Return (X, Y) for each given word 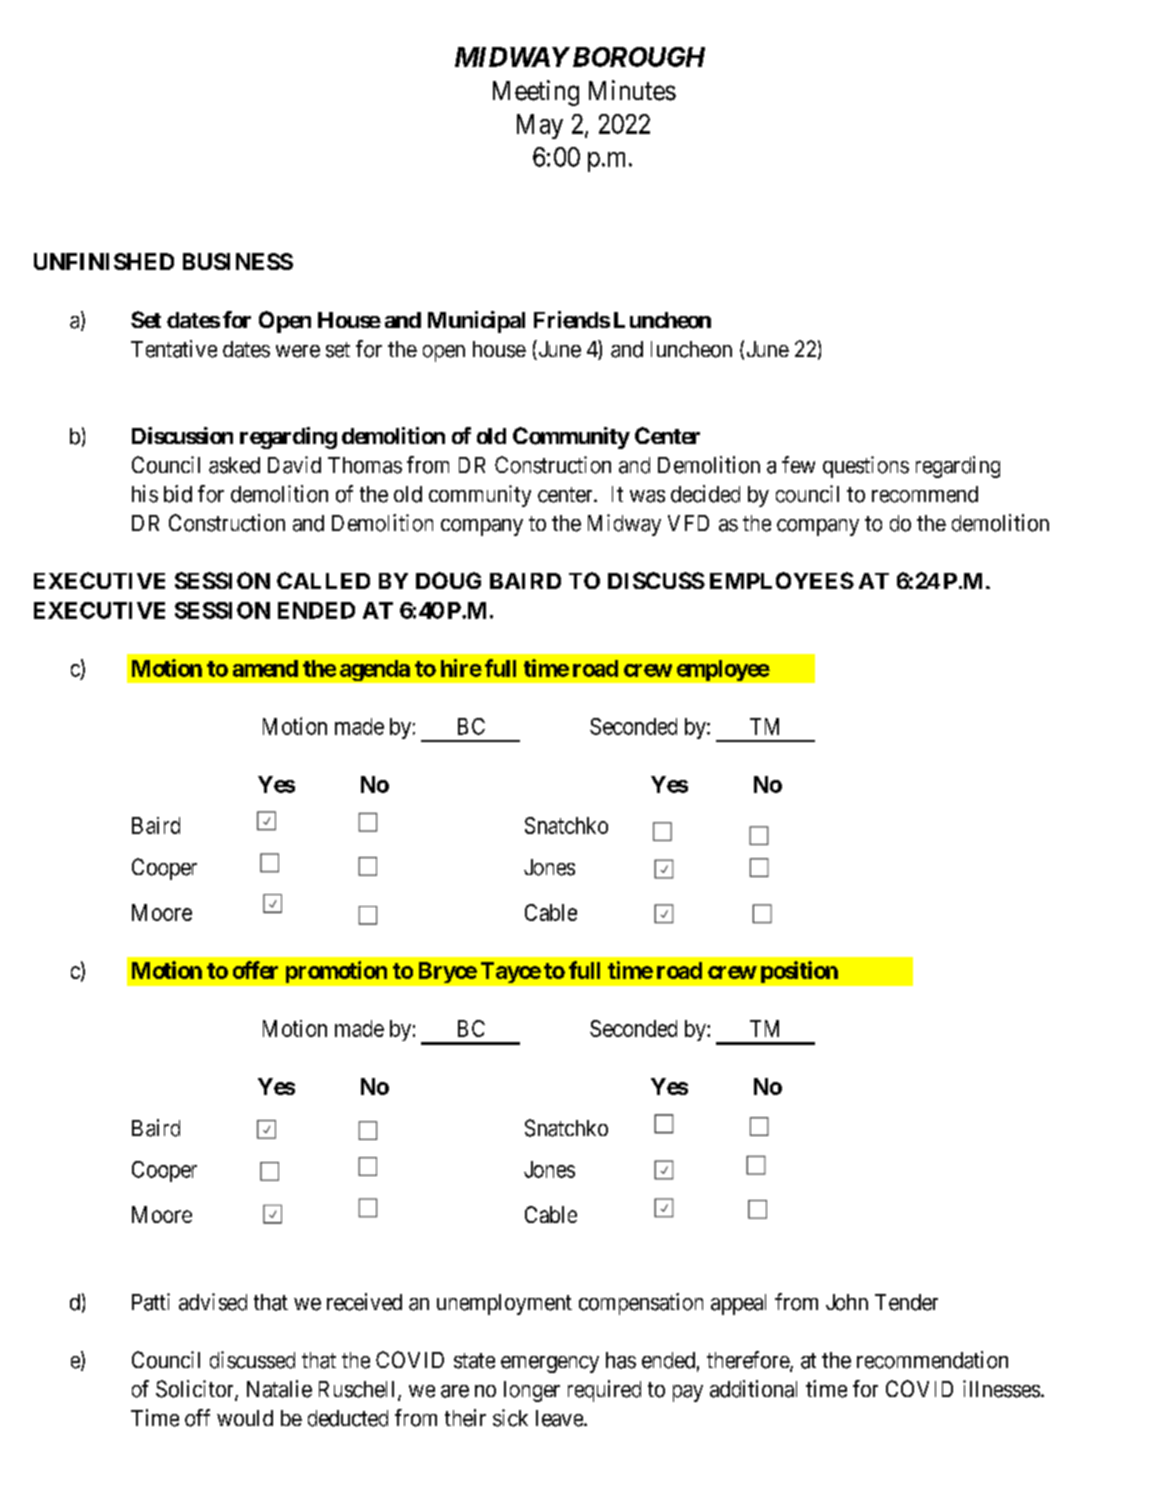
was (647, 496)
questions (866, 467)
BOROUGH (639, 57)
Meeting (536, 93)
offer (255, 970)
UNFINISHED (104, 261)
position (799, 972)
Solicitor (196, 1390)
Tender (906, 1302)
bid (178, 494)
